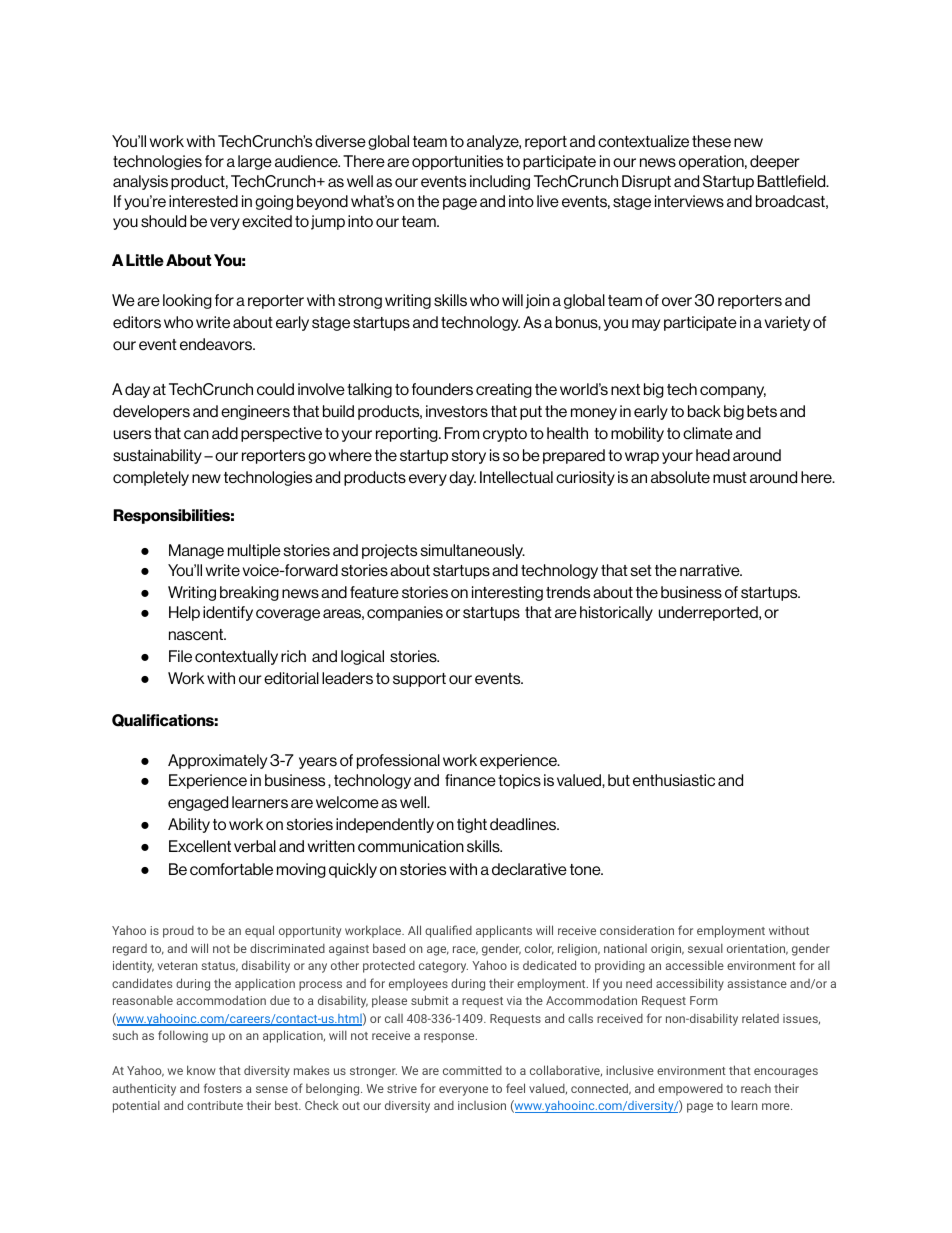  I want to click on must, so click(730, 478).
